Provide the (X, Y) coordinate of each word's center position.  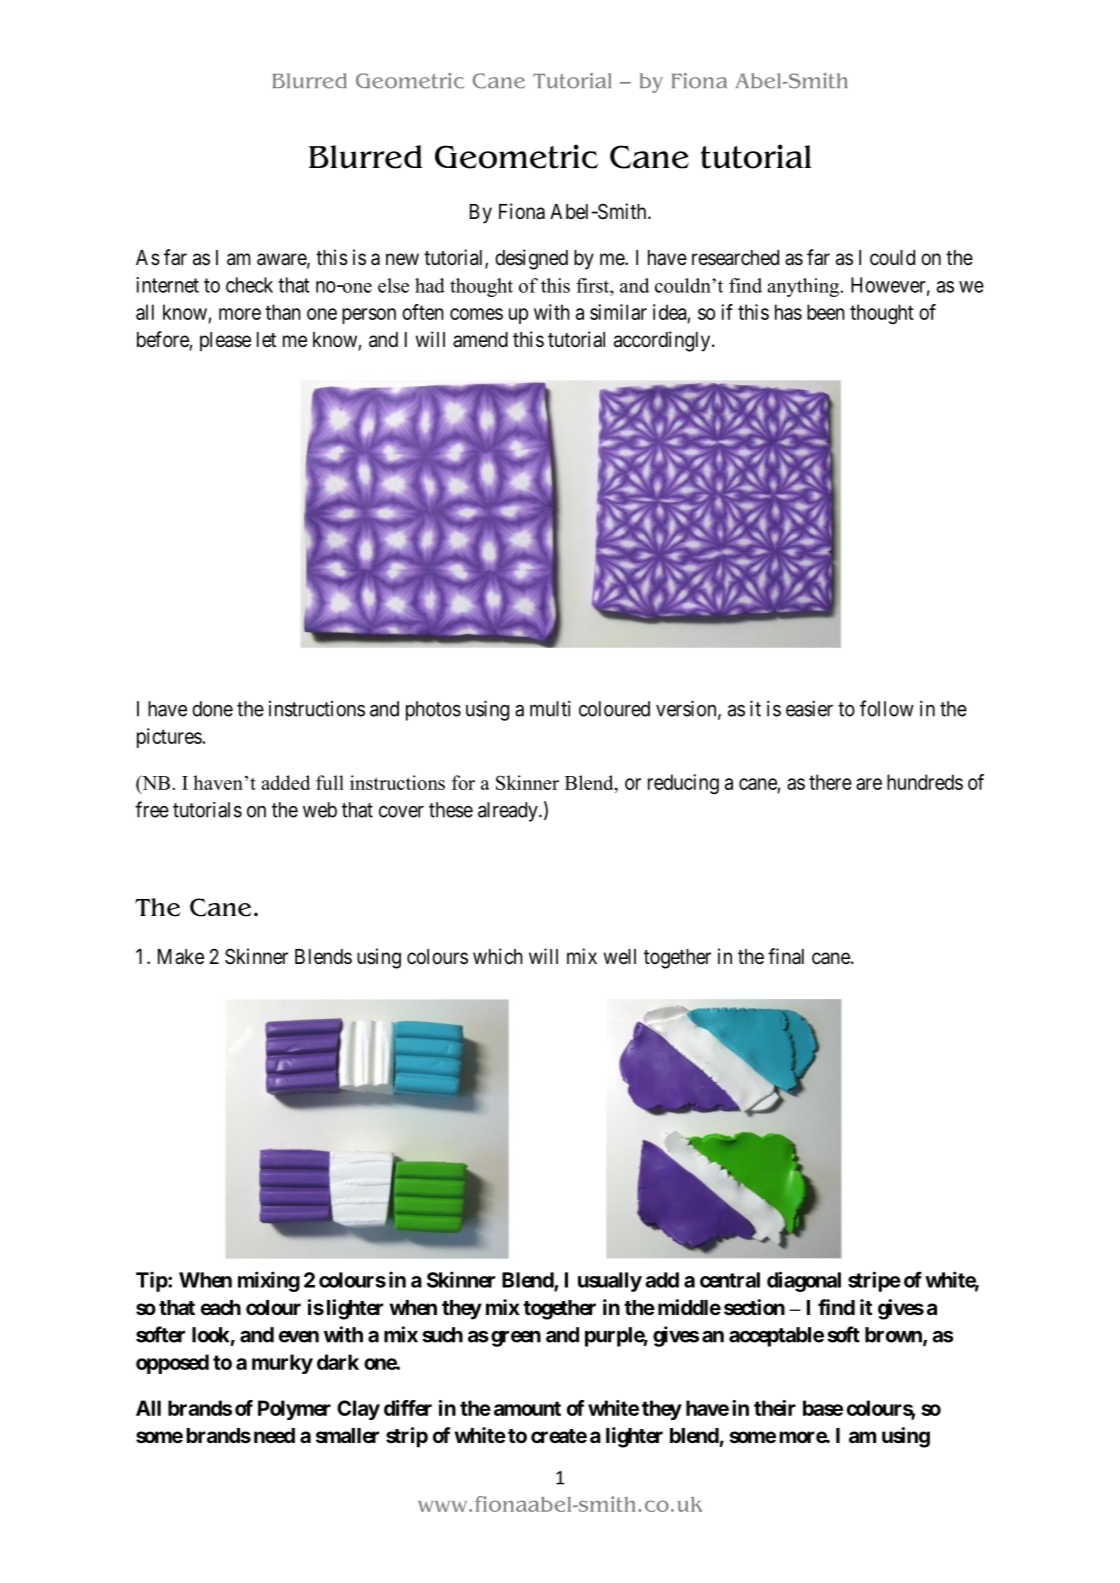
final (786, 956)
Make (181, 957)
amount (527, 1408)
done (212, 709)
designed (531, 259)
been (826, 312)
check (249, 285)
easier (809, 708)
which (498, 956)
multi (550, 708)
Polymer (294, 1410)
